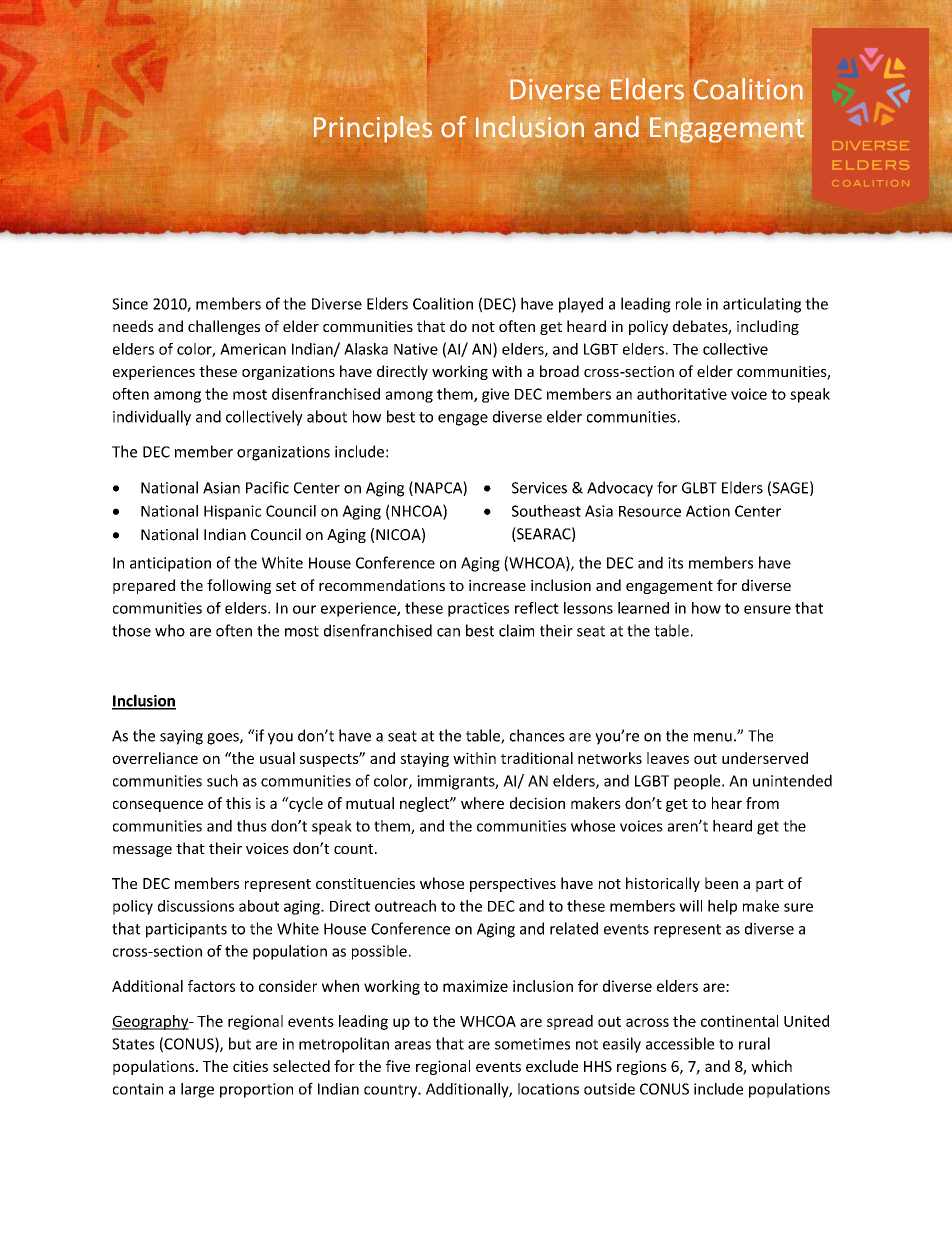 The height and width of the screenshot is (1233, 952). Describe the element at coordinates (762, 803) in the screenshot. I see `from` at that location.
